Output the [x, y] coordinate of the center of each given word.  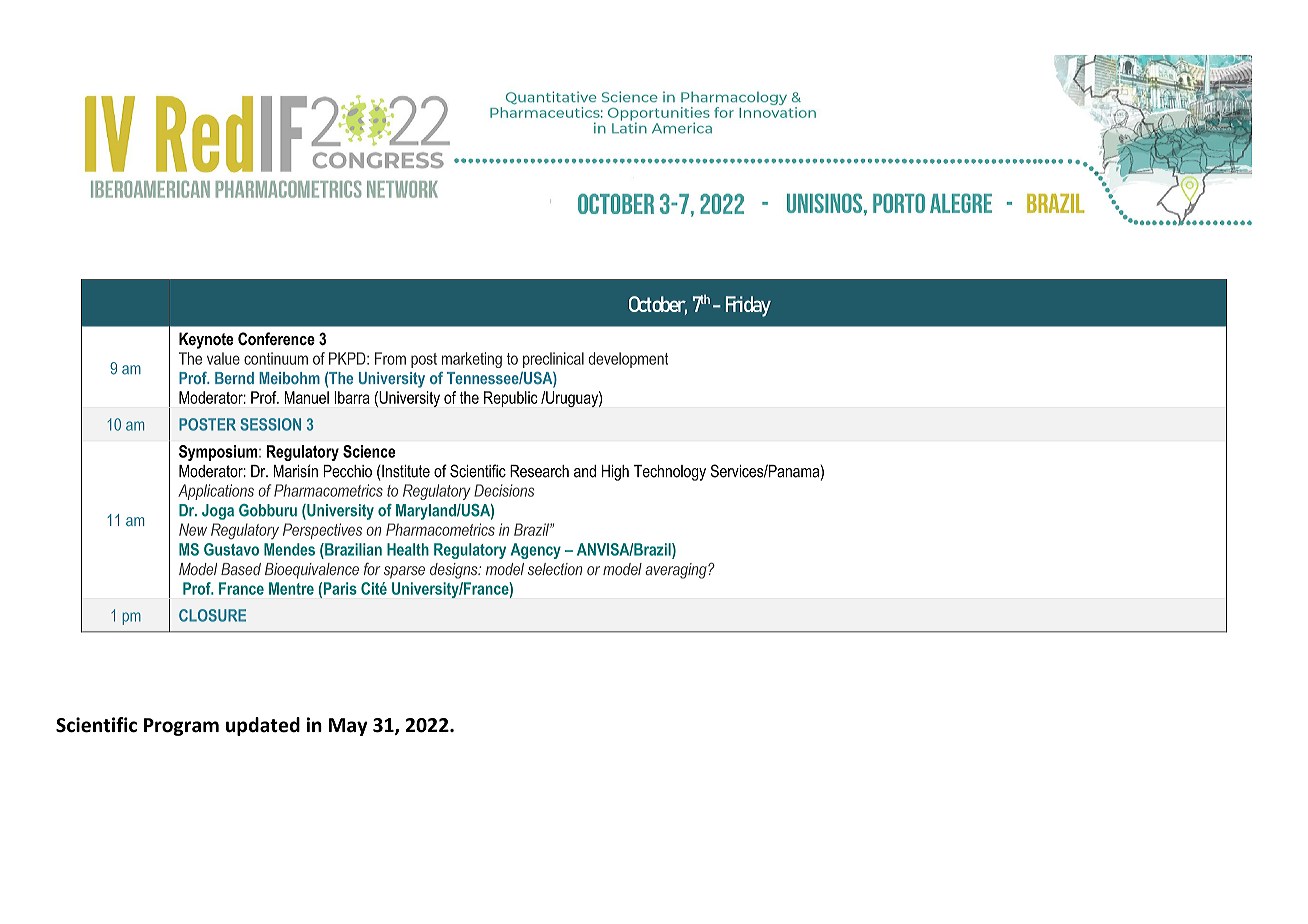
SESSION [270, 424]
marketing [472, 360]
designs [455, 571]
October [658, 305]
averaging [677, 571]
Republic [510, 399]
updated [263, 726]
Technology [670, 473]
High [615, 473]
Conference [276, 338]
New [193, 529]
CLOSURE [212, 615]
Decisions [504, 490]
